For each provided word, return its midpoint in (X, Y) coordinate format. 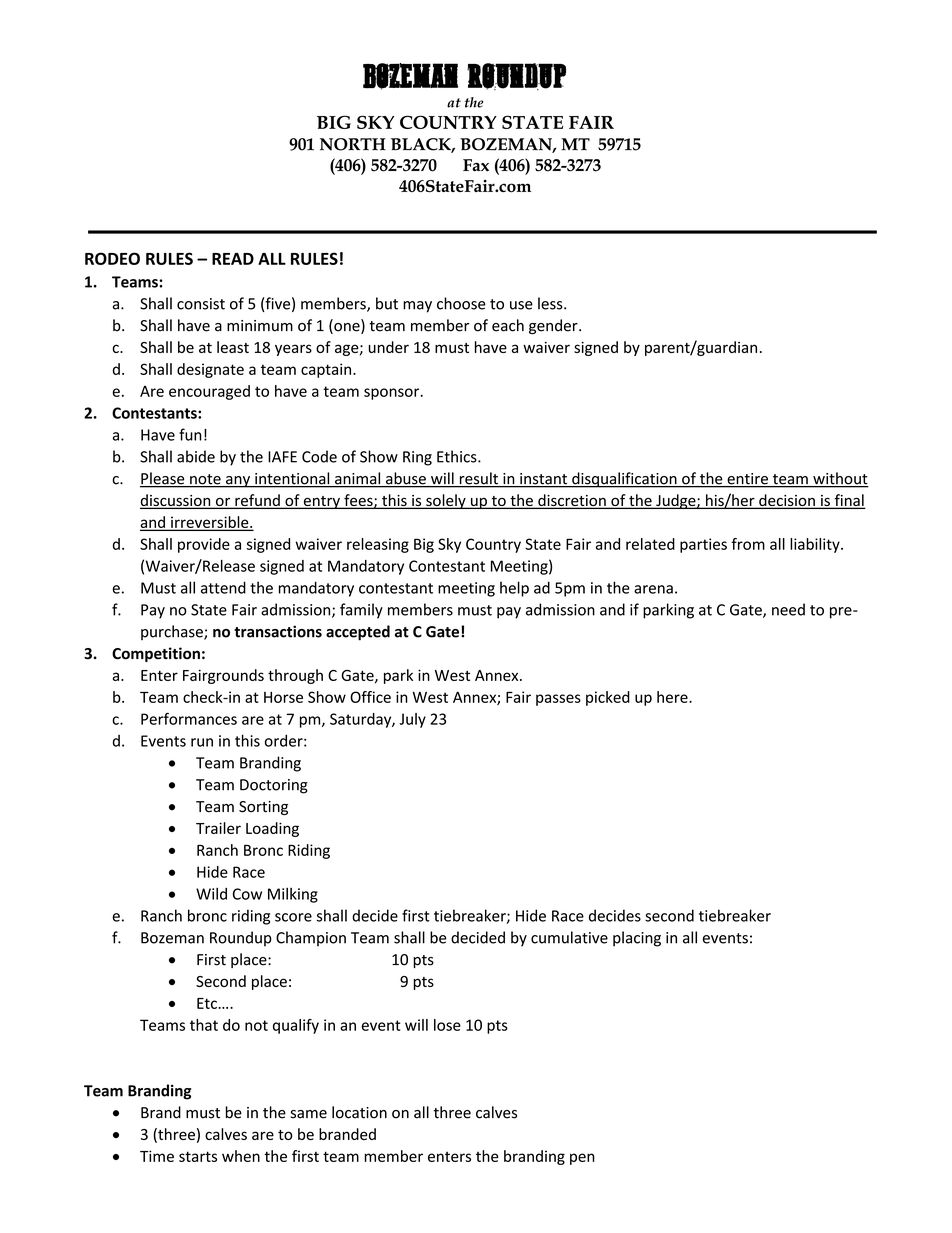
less (551, 303)
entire (747, 480)
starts (198, 1156)
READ (233, 259)
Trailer (218, 828)
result (478, 479)
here (673, 697)
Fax (476, 165)
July (412, 720)
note (205, 480)
